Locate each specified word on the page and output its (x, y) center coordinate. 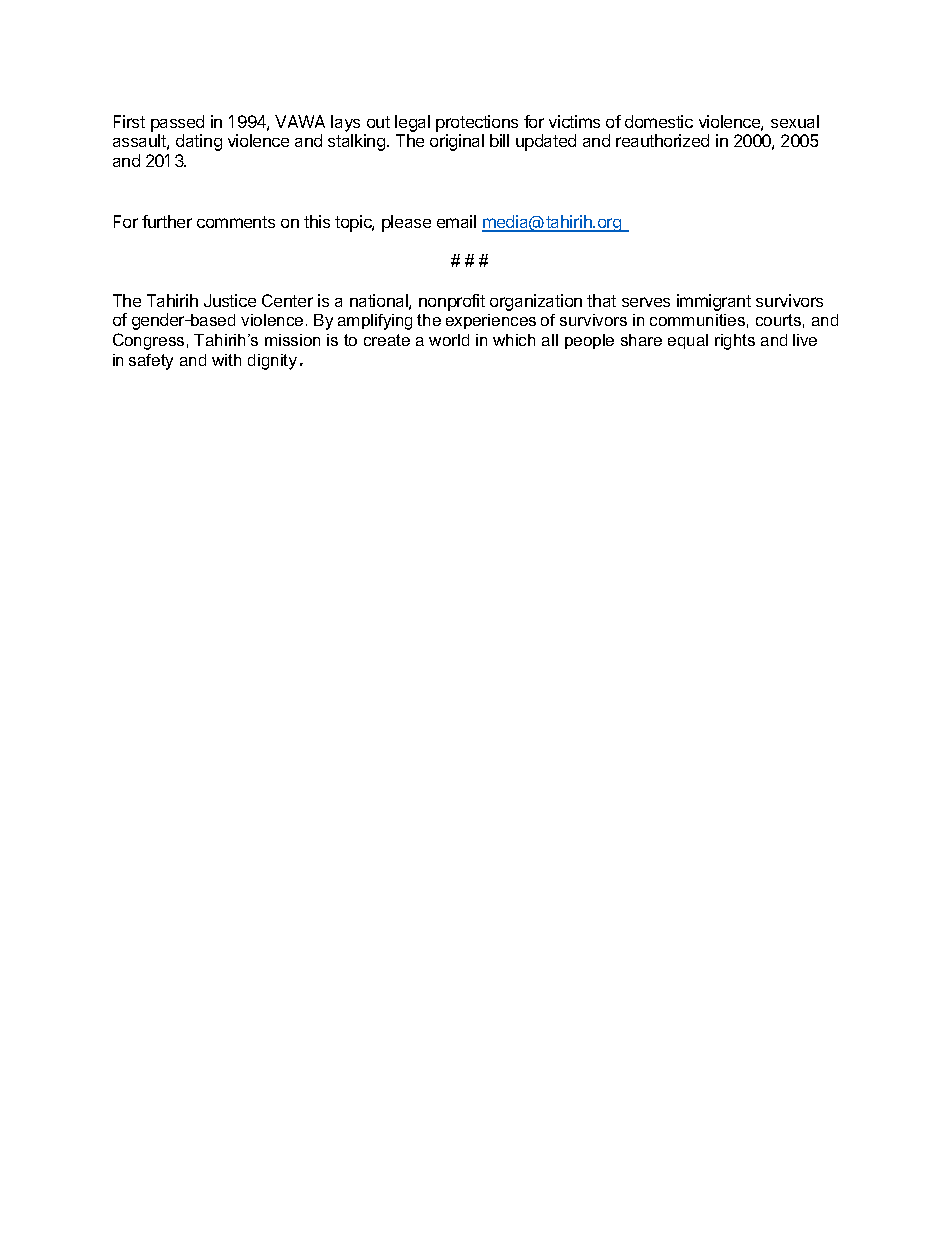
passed (177, 123)
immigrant (714, 302)
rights (735, 342)
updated (546, 142)
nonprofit (452, 302)
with (226, 360)
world (449, 340)
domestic (659, 121)
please (406, 223)
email (456, 221)
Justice (230, 300)
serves (646, 302)
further (167, 221)
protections (477, 123)
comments (236, 222)
